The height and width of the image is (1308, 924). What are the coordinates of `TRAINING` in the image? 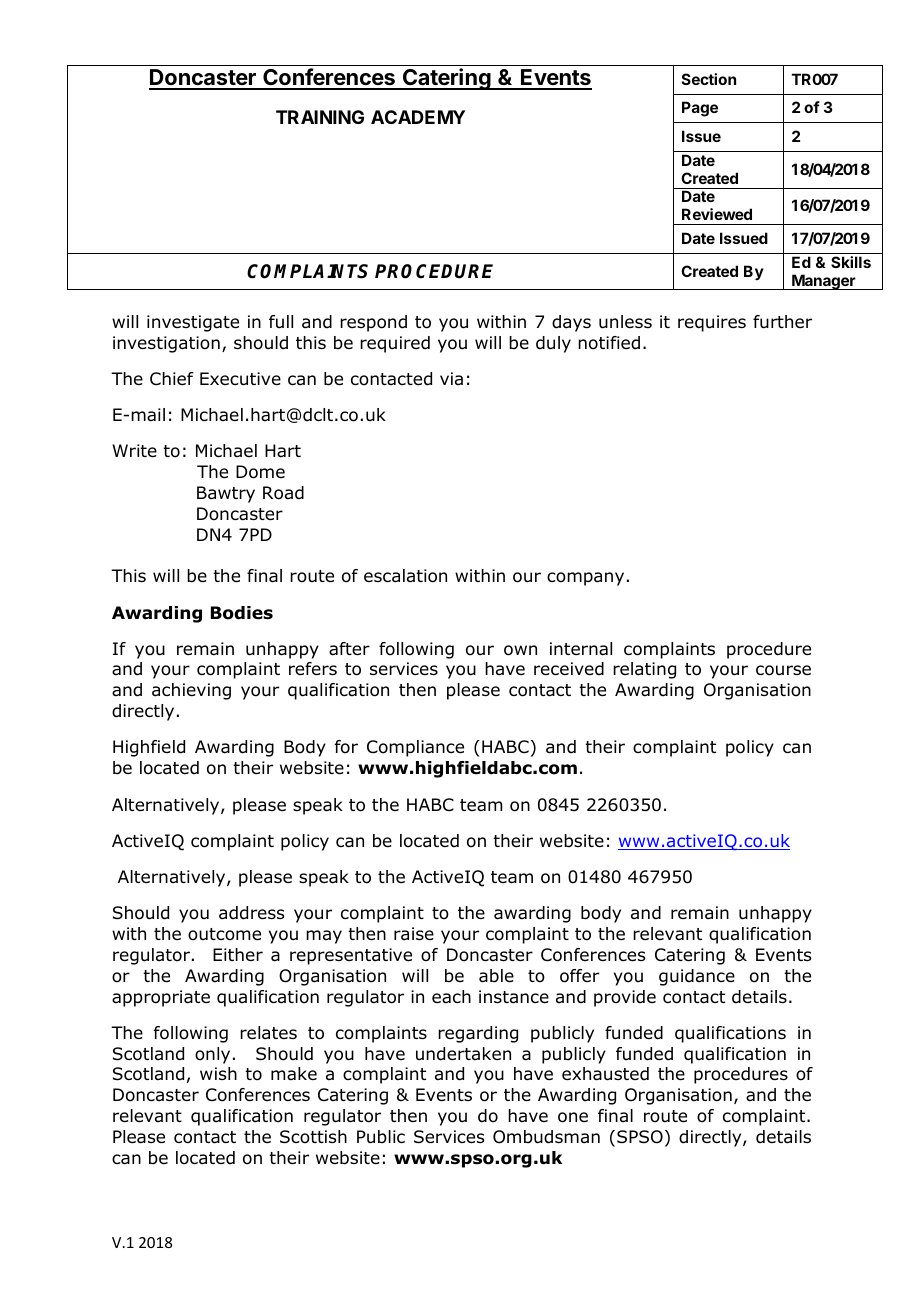 It's located at (320, 117).
